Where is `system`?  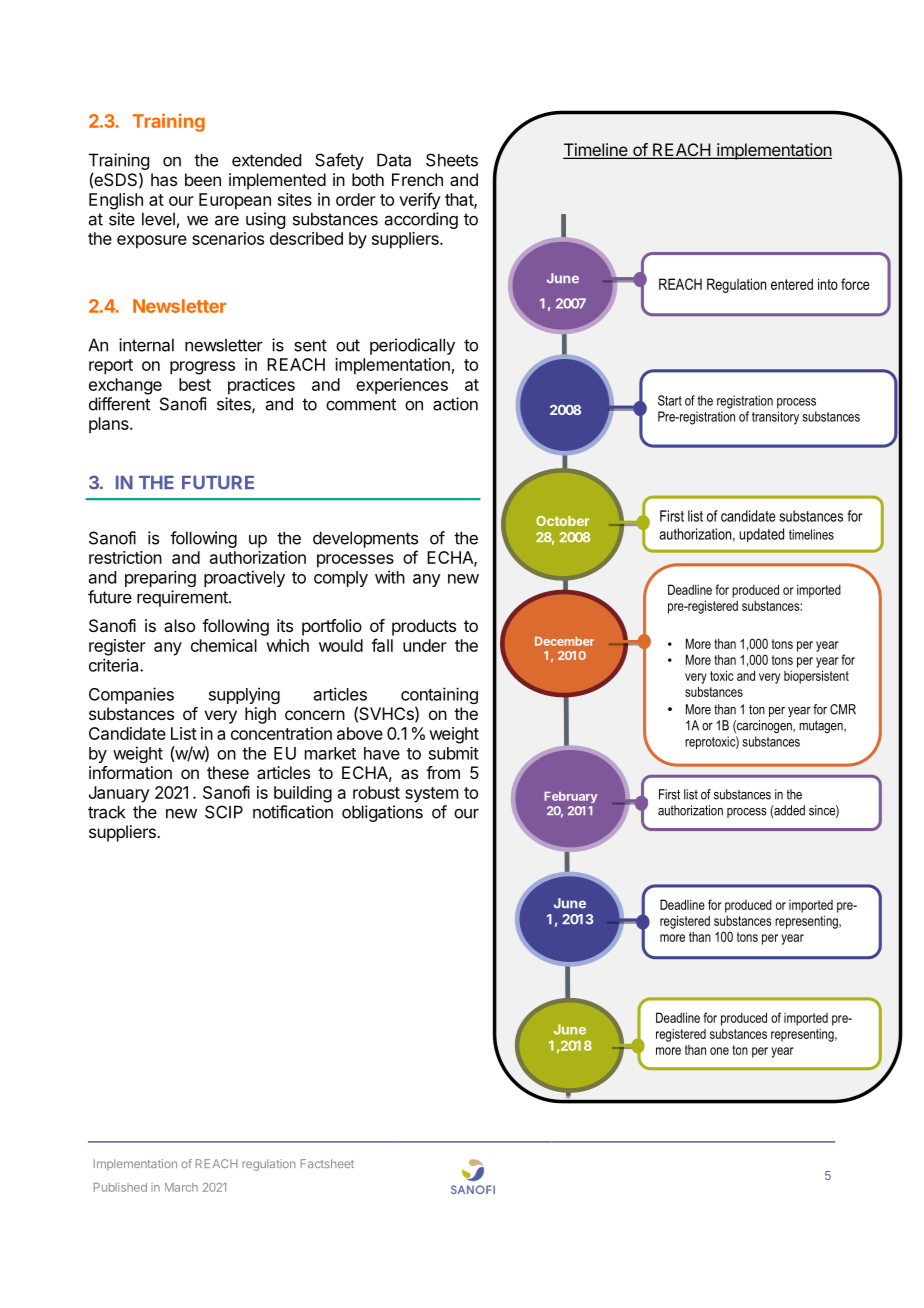 system is located at coordinates (431, 795).
